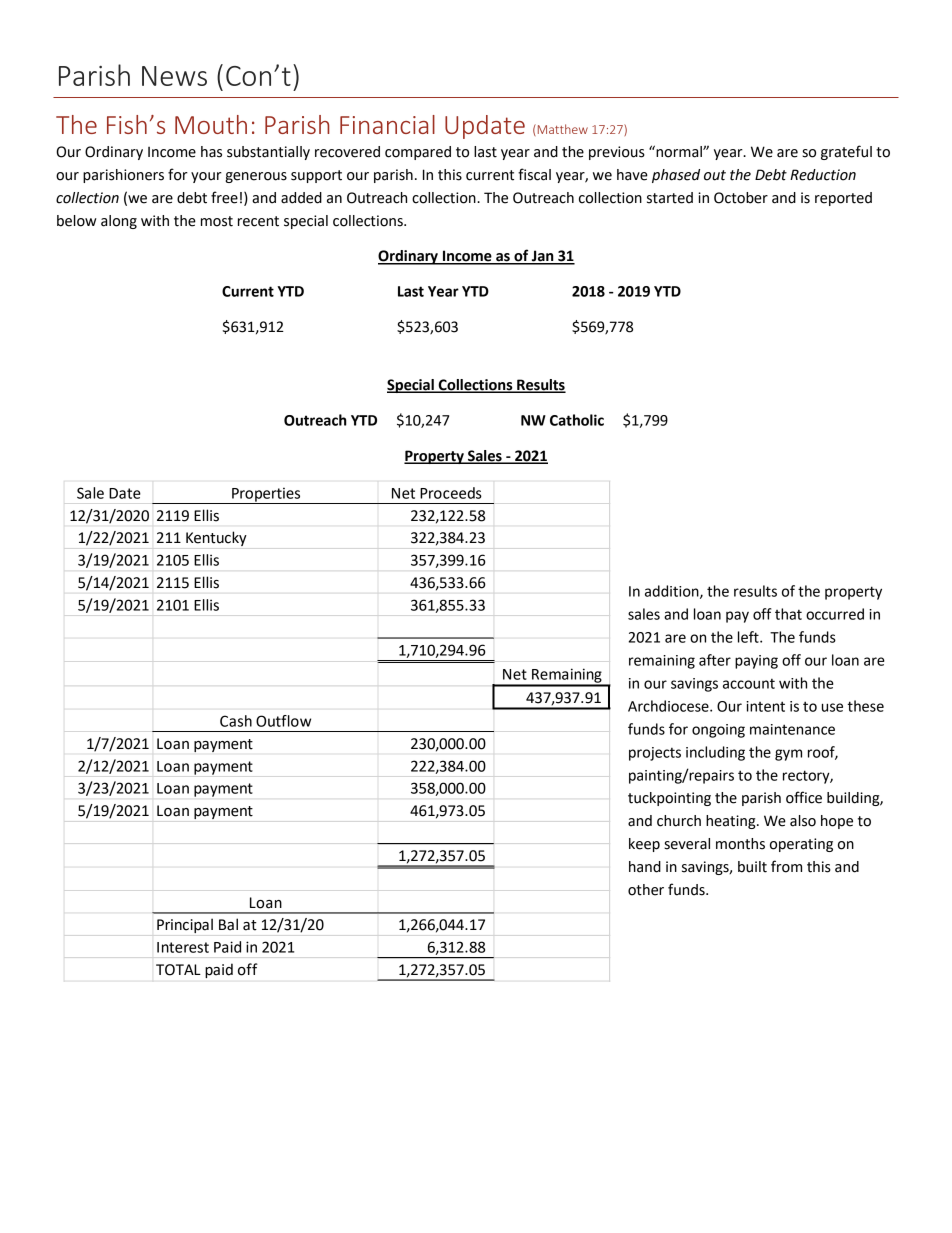  I want to click on that, so click(788, 614).
